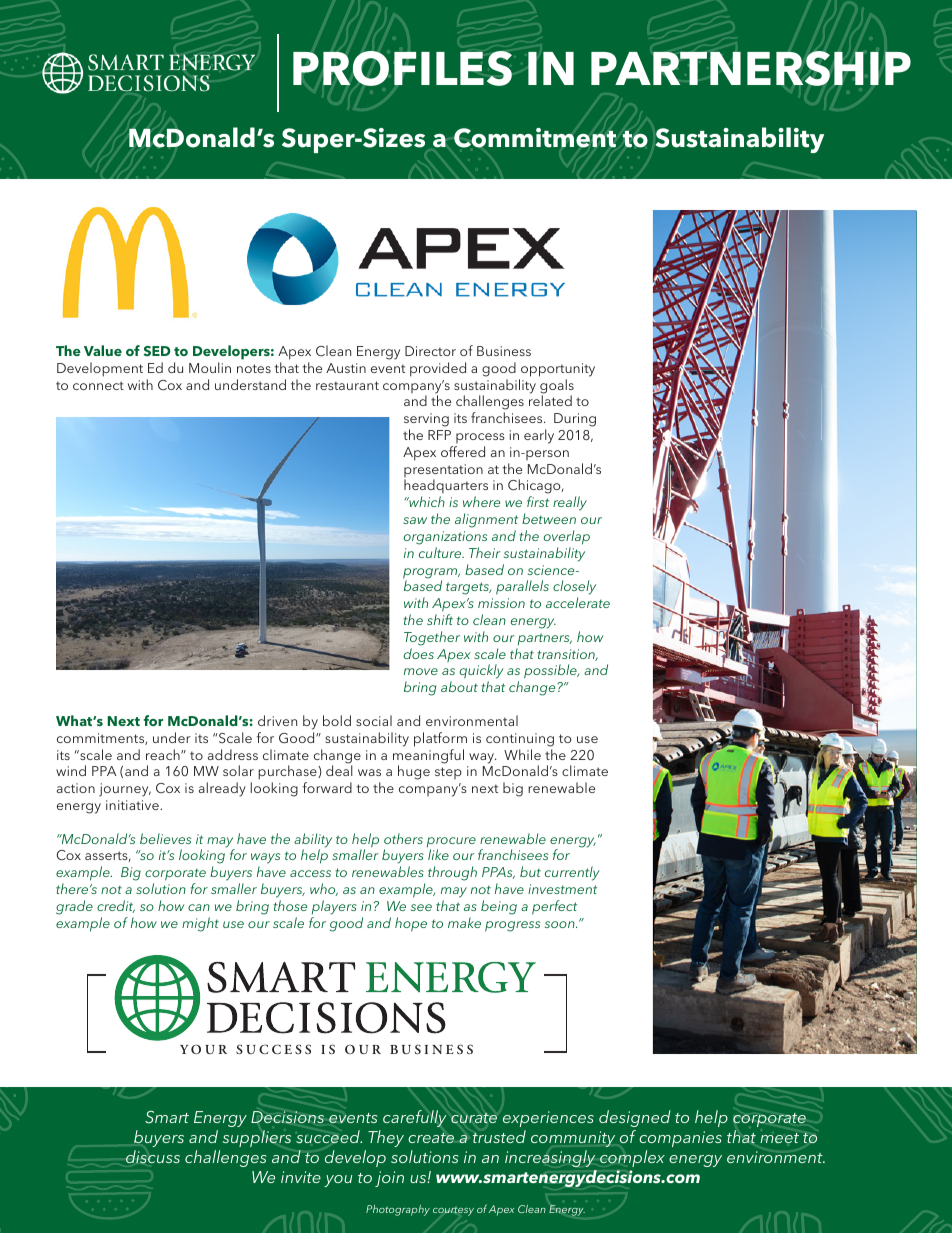 The height and width of the screenshot is (1233, 952). What do you see at coordinates (153, 1157) in the screenshot?
I see `discuss` at bounding box center [153, 1157].
